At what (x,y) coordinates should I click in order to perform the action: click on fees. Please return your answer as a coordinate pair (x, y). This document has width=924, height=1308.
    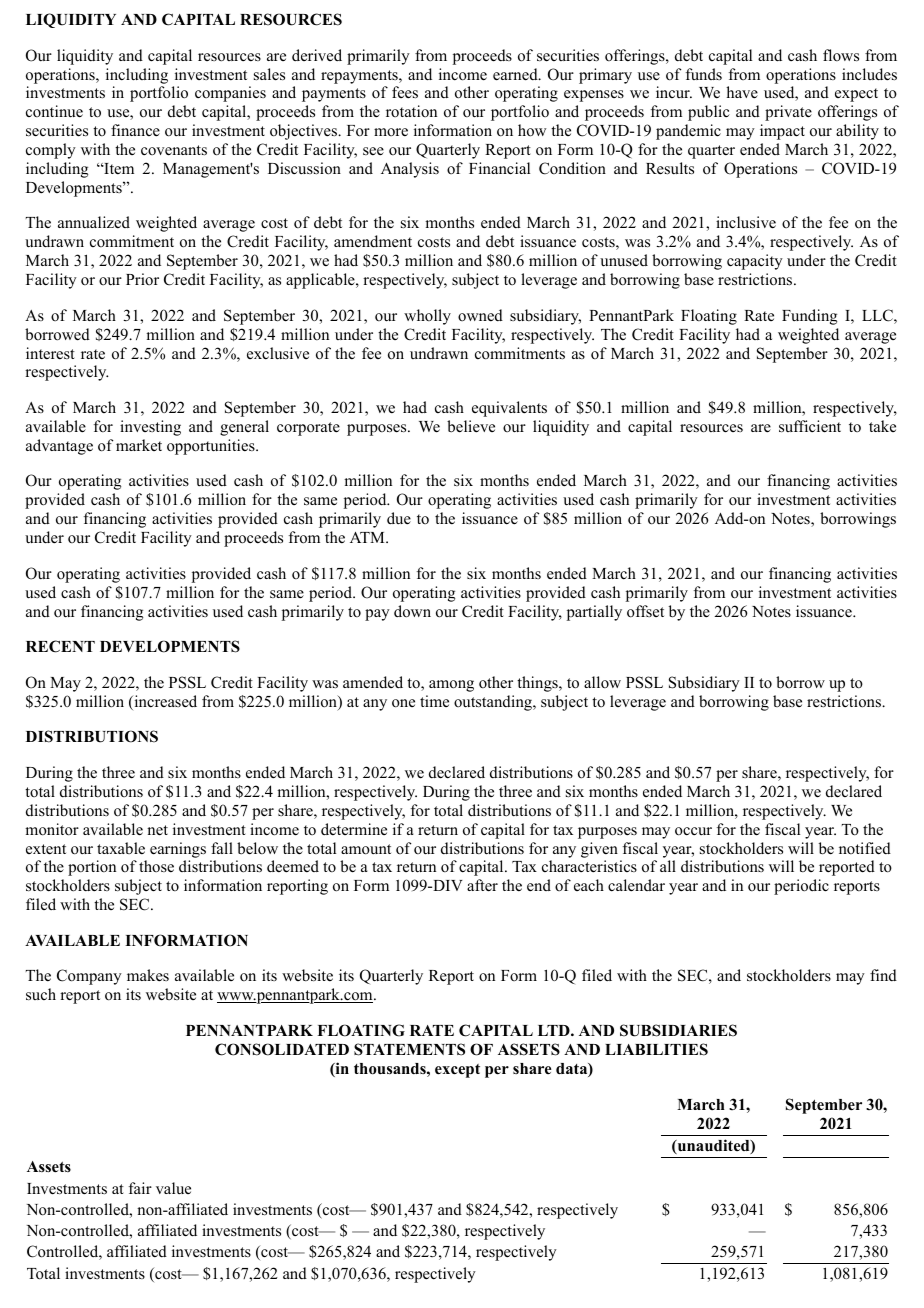
    Looking at the image, I should click on (405, 92).
